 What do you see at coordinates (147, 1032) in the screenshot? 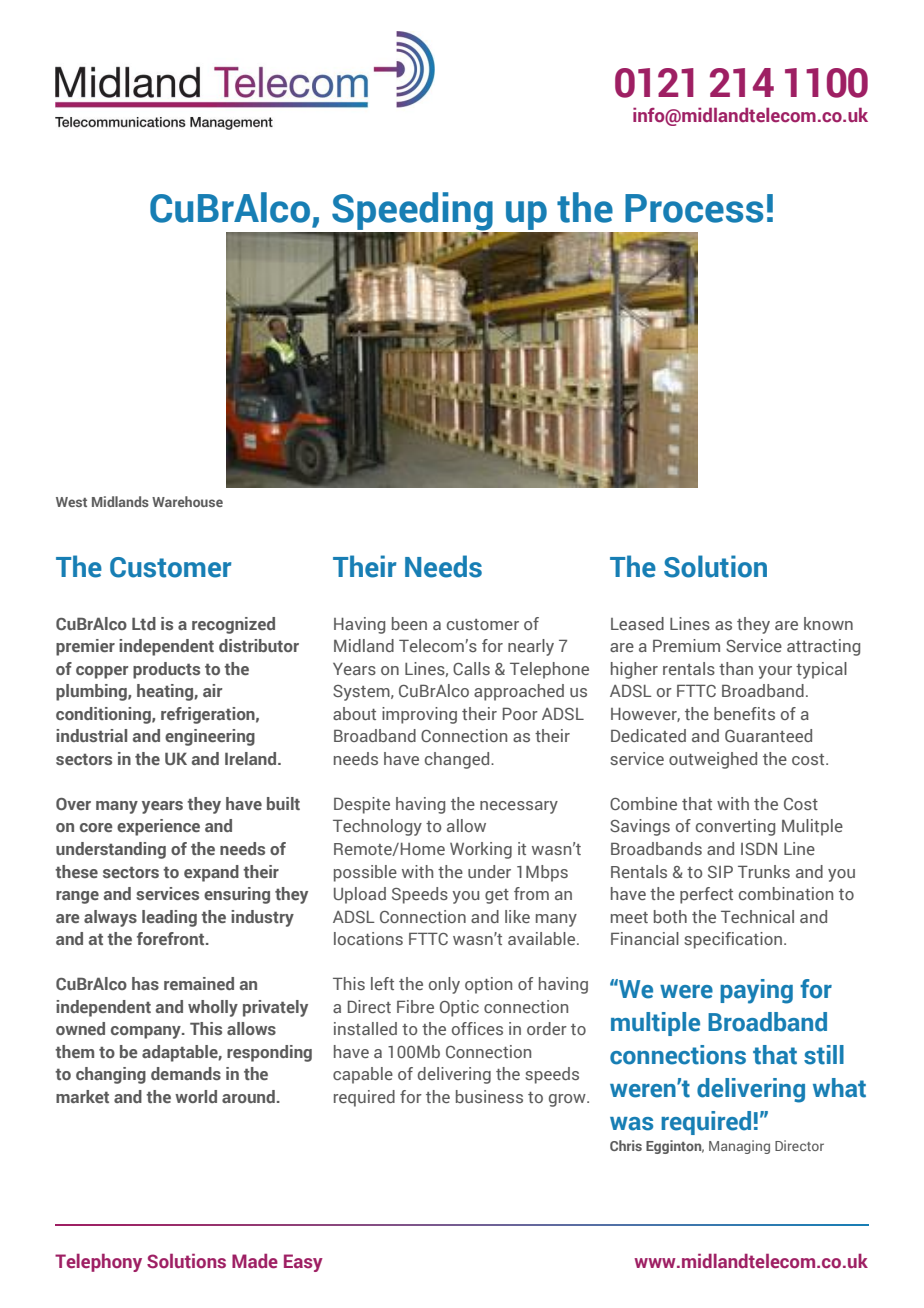
I see `company` at bounding box center [147, 1032].
